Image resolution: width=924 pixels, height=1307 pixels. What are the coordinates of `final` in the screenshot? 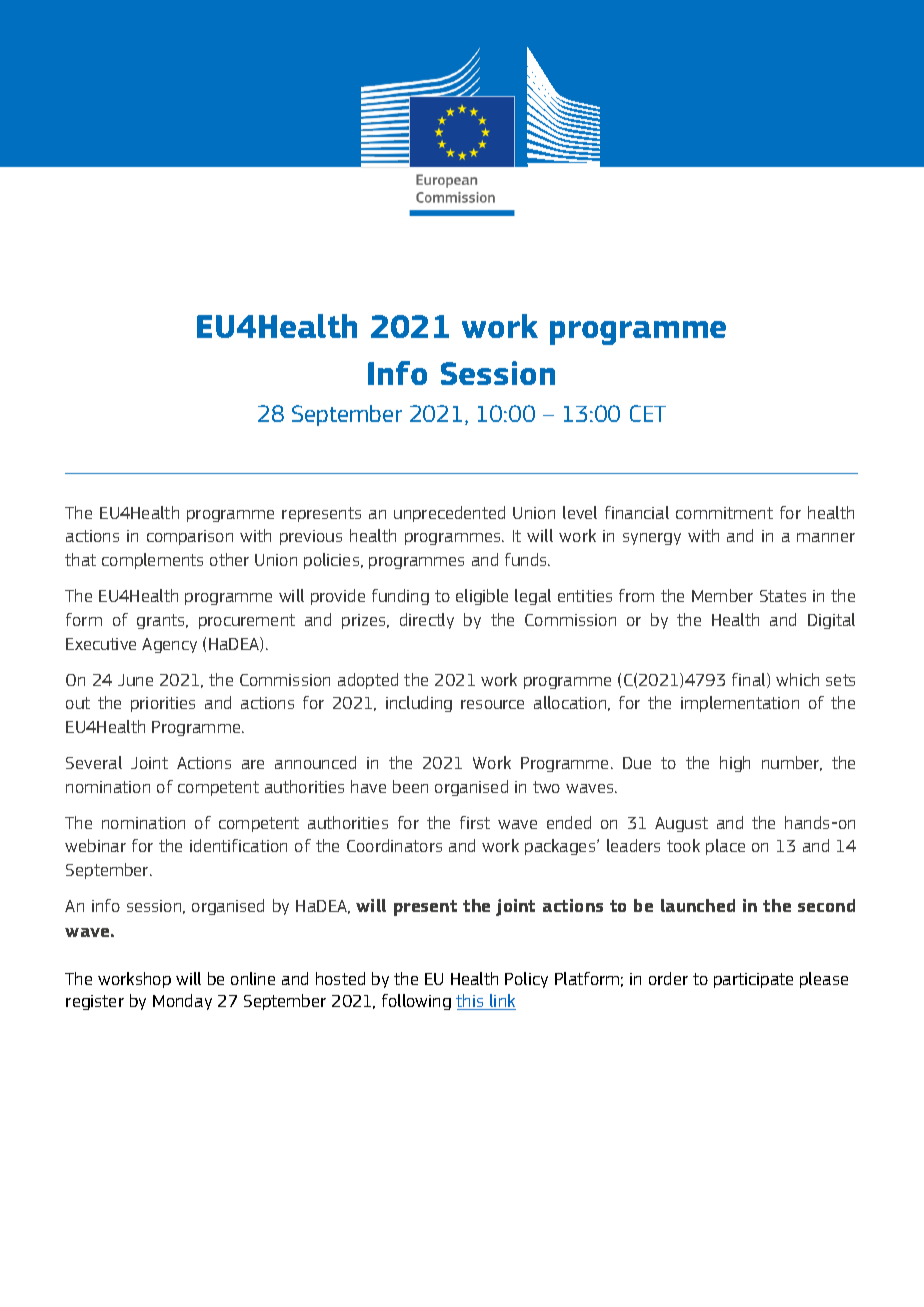 It's located at (750, 680).
